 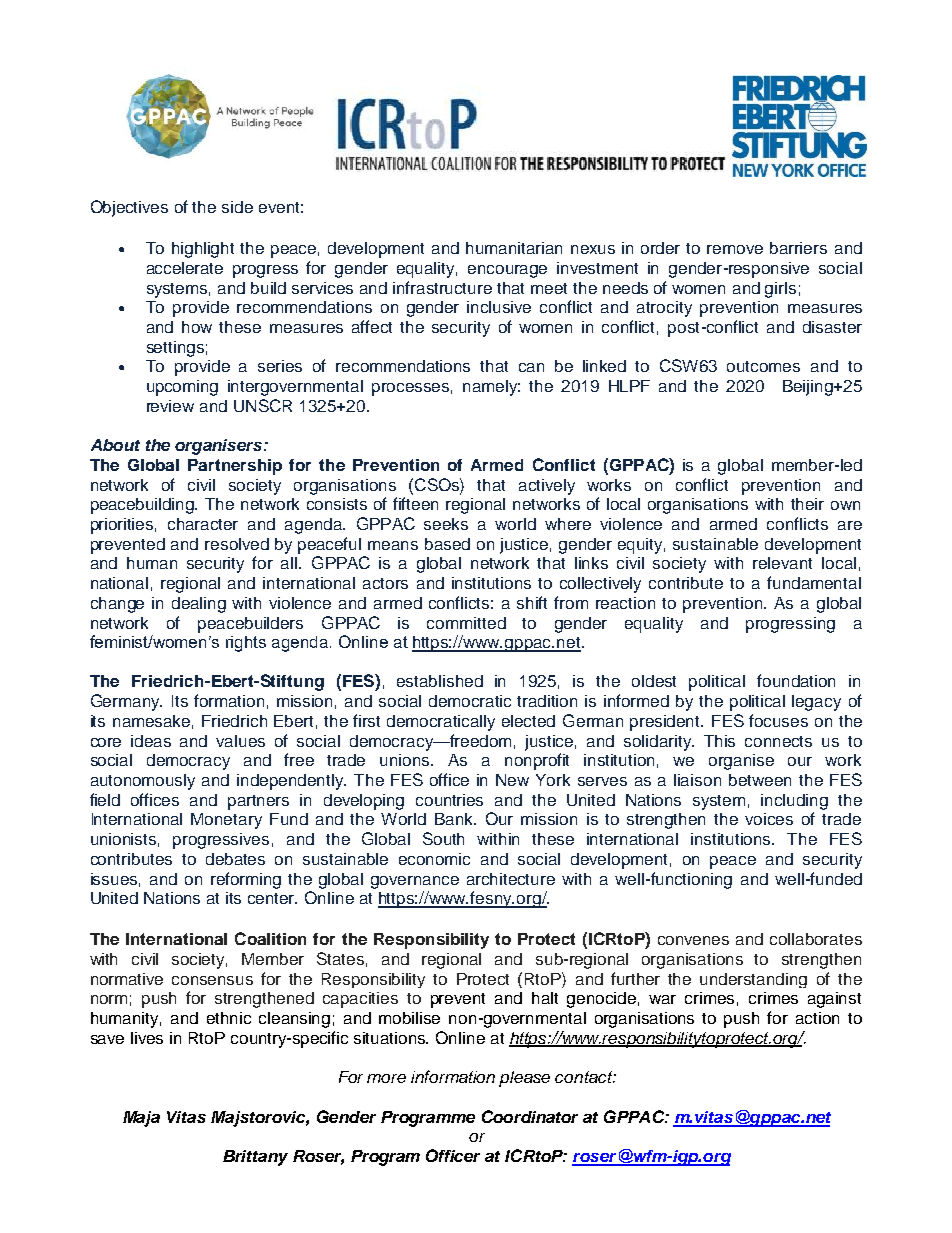 I want to click on actively, so click(x=547, y=487).
